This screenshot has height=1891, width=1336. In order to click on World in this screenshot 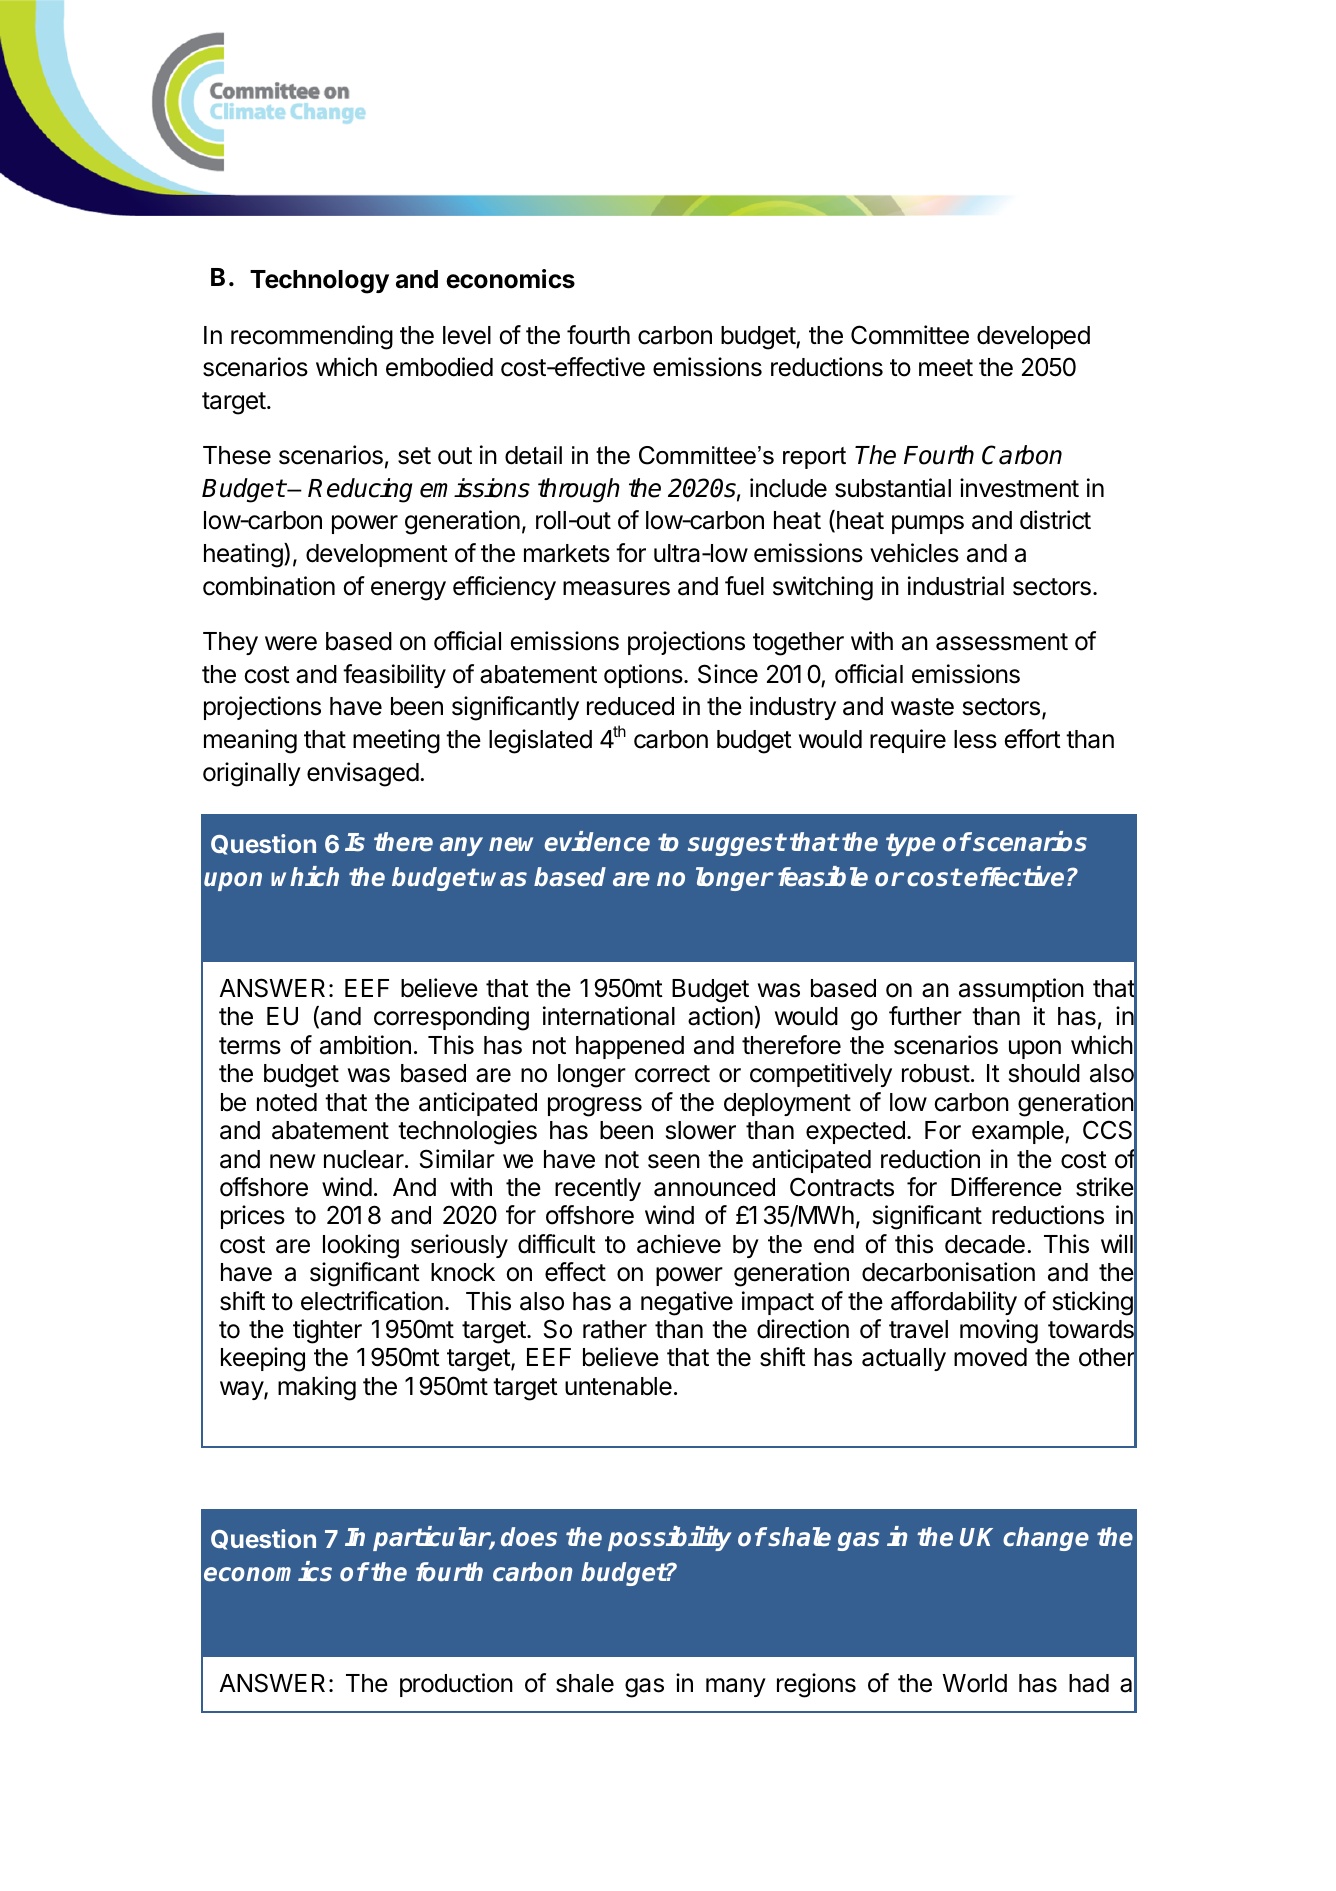, I will do `click(974, 1683)`.
